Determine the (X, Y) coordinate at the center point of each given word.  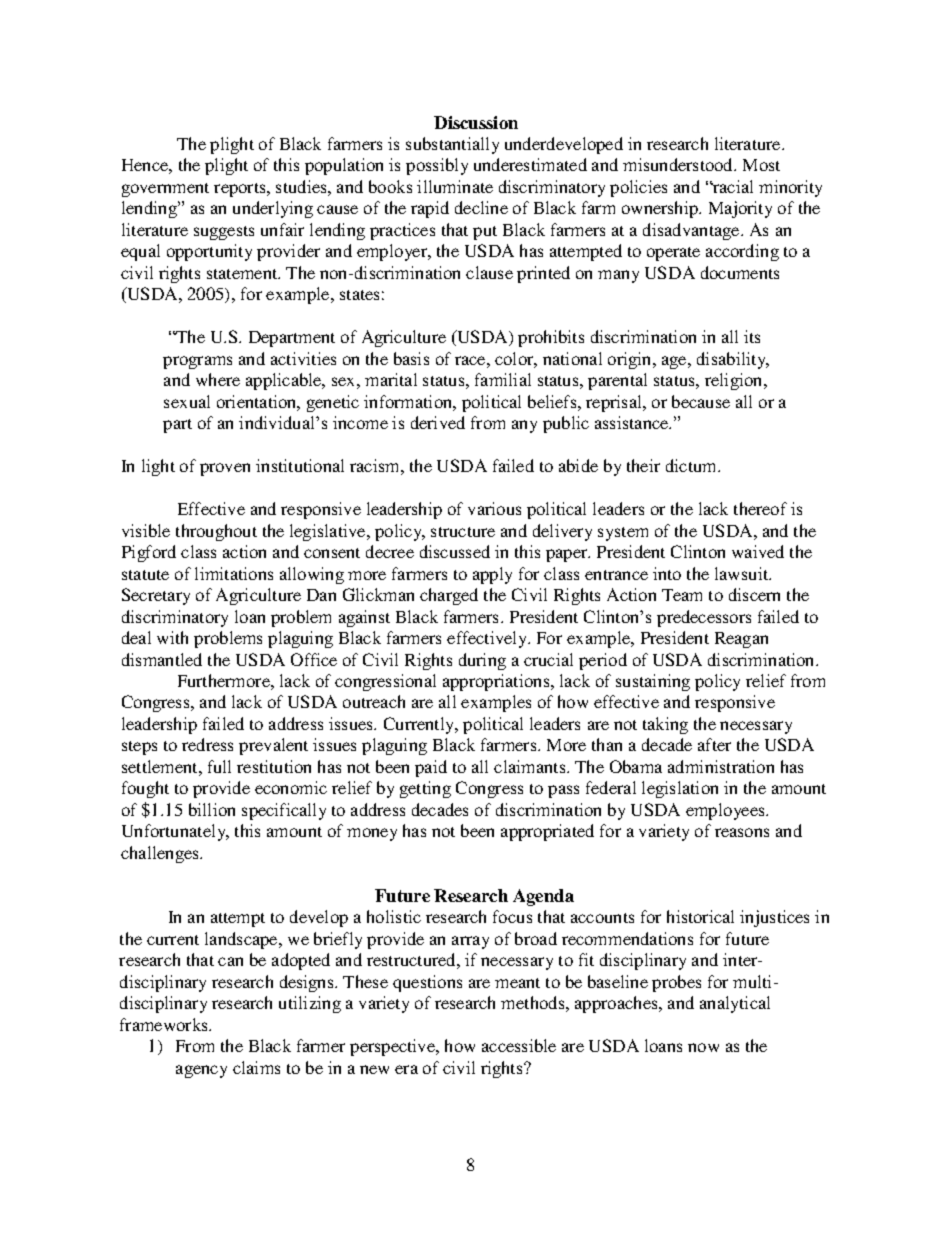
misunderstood (679, 164)
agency (201, 1071)
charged (449, 596)
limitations (234, 573)
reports (241, 190)
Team (682, 595)
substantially (452, 145)
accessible (519, 1045)
